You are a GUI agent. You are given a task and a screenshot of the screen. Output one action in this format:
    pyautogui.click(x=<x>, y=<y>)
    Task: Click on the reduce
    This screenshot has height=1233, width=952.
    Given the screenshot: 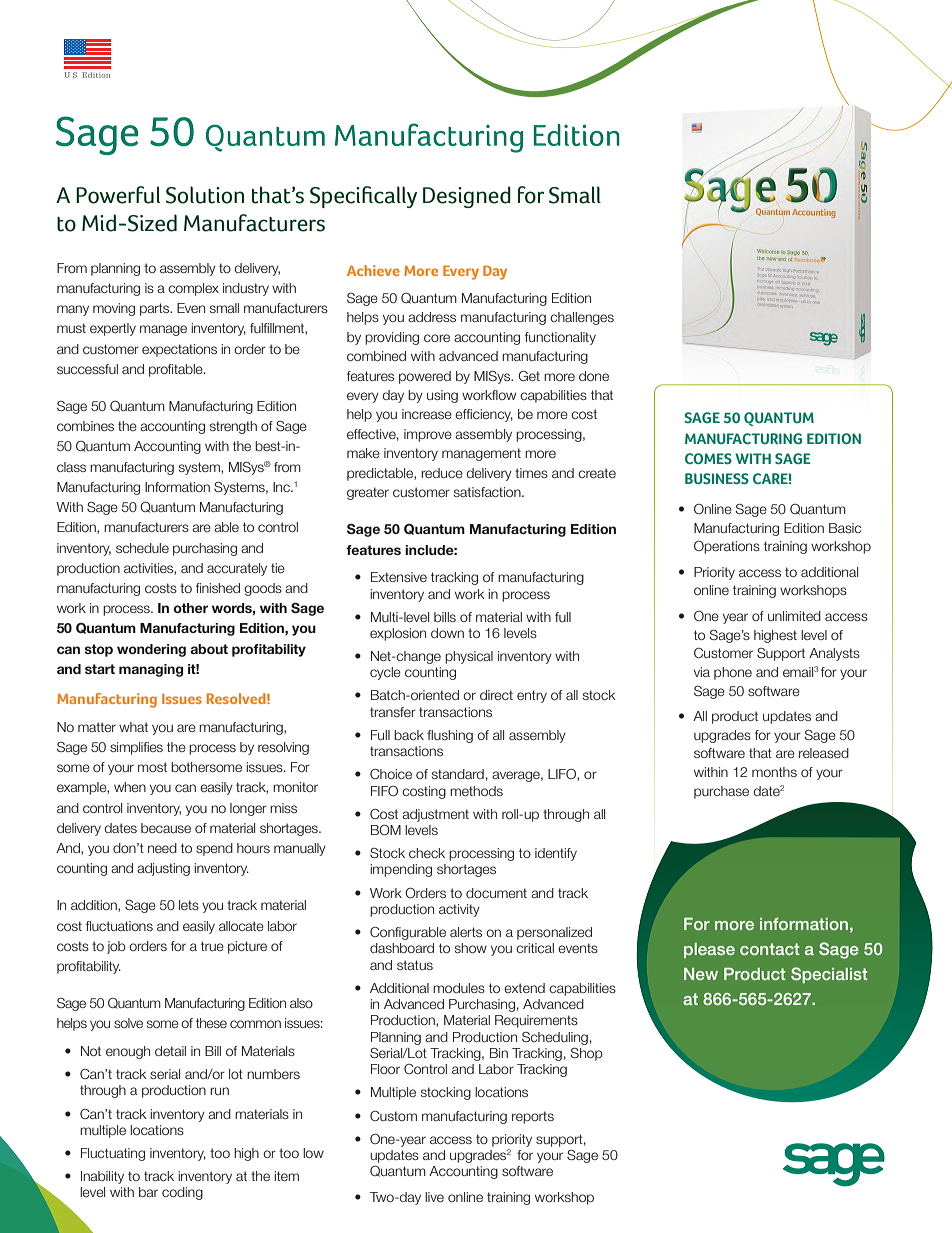 What is the action you would take?
    pyautogui.click(x=442, y=473)
